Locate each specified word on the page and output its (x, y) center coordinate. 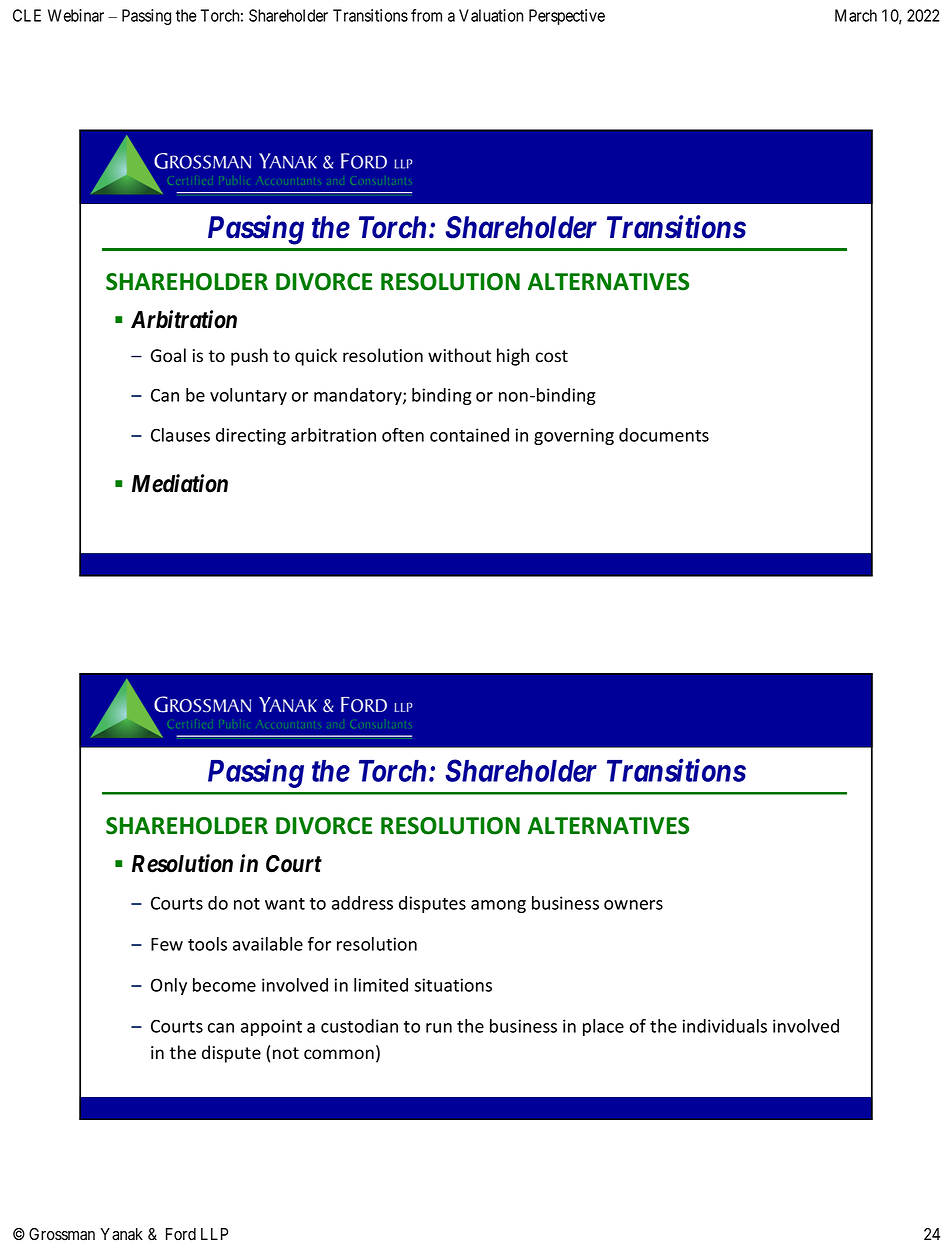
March (856, 15)
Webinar (76, 15)
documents (664, 435)
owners (633, 905)
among (498, 906)
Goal (168, 355)
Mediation (180, 483)
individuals (724, 1026)
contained (469, 435)
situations (453, 985)
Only (169, 986)
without (459, 355)
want (285, 904)
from (426, 15)
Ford (181, 1234)
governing (574, 436)
